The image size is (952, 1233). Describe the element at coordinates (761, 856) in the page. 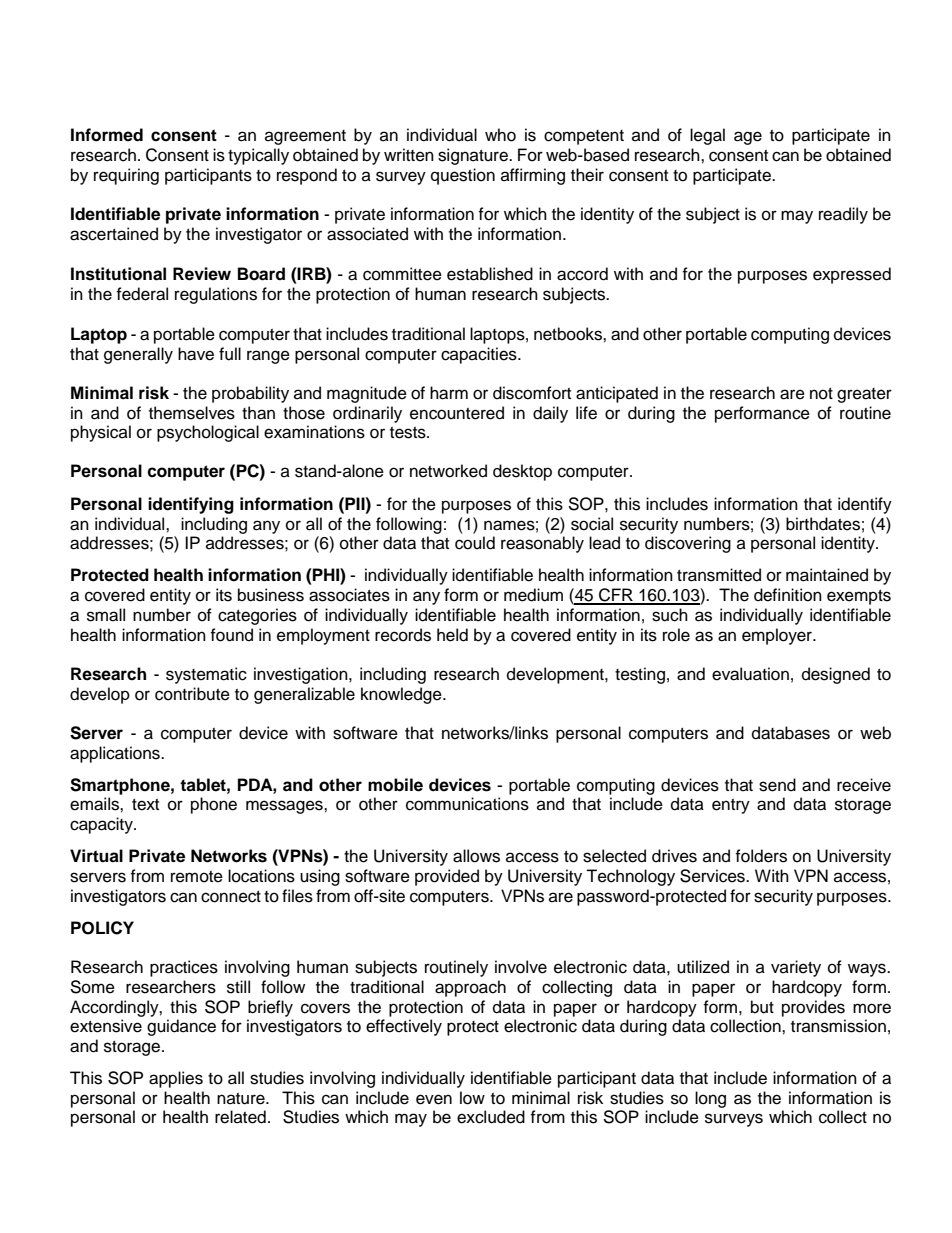

I see `folders` at that location.
